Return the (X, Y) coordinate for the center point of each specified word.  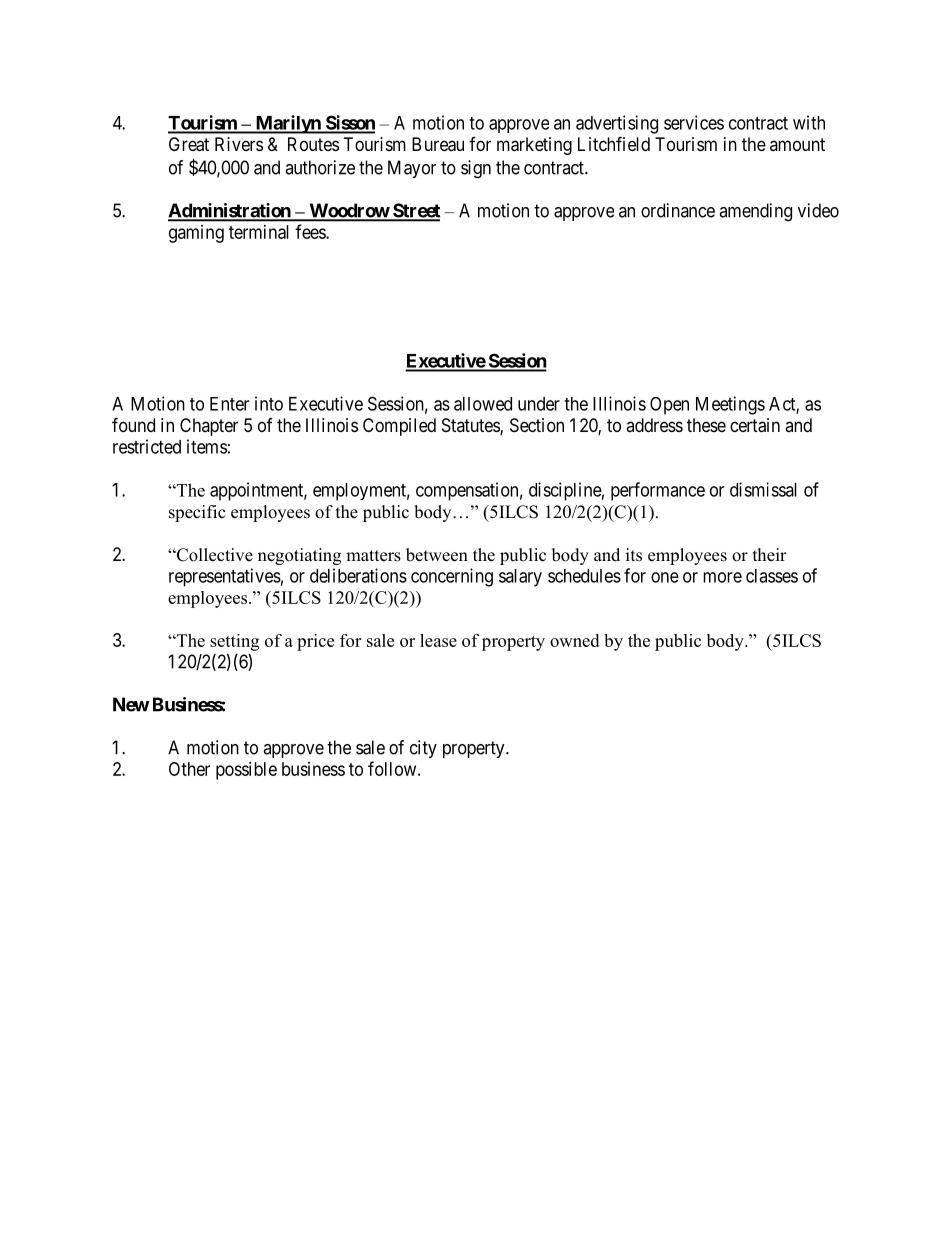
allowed (483, 404)
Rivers (239, 144)
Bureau (438, 144)
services (694, 122)
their (770, 555)
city (423, 749)
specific (197, 513)
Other (189, 769)
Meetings (730, 405)
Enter (229, 404)
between (437, 555)
